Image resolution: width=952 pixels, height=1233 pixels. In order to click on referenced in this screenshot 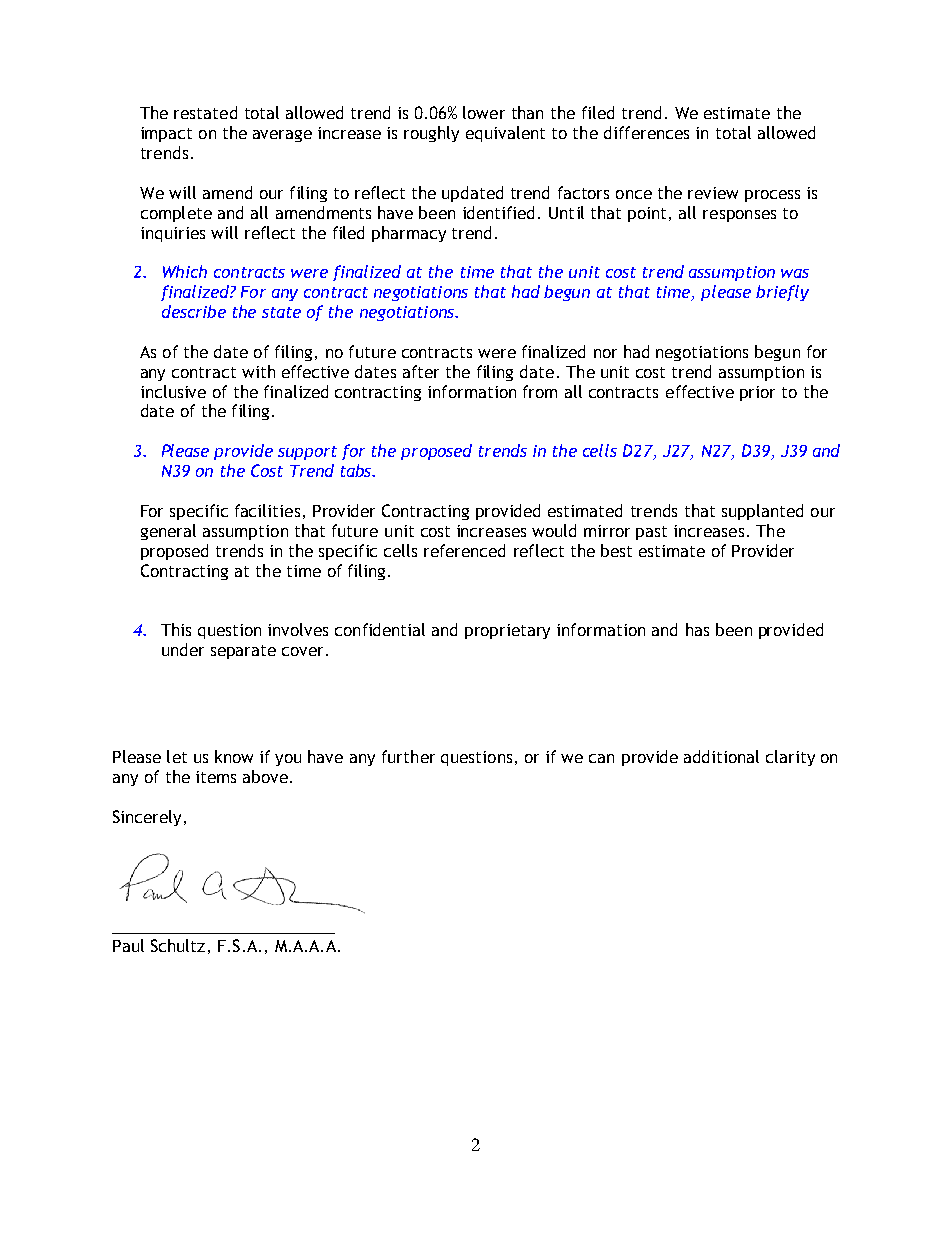, I will do `click(464, 550)`.
